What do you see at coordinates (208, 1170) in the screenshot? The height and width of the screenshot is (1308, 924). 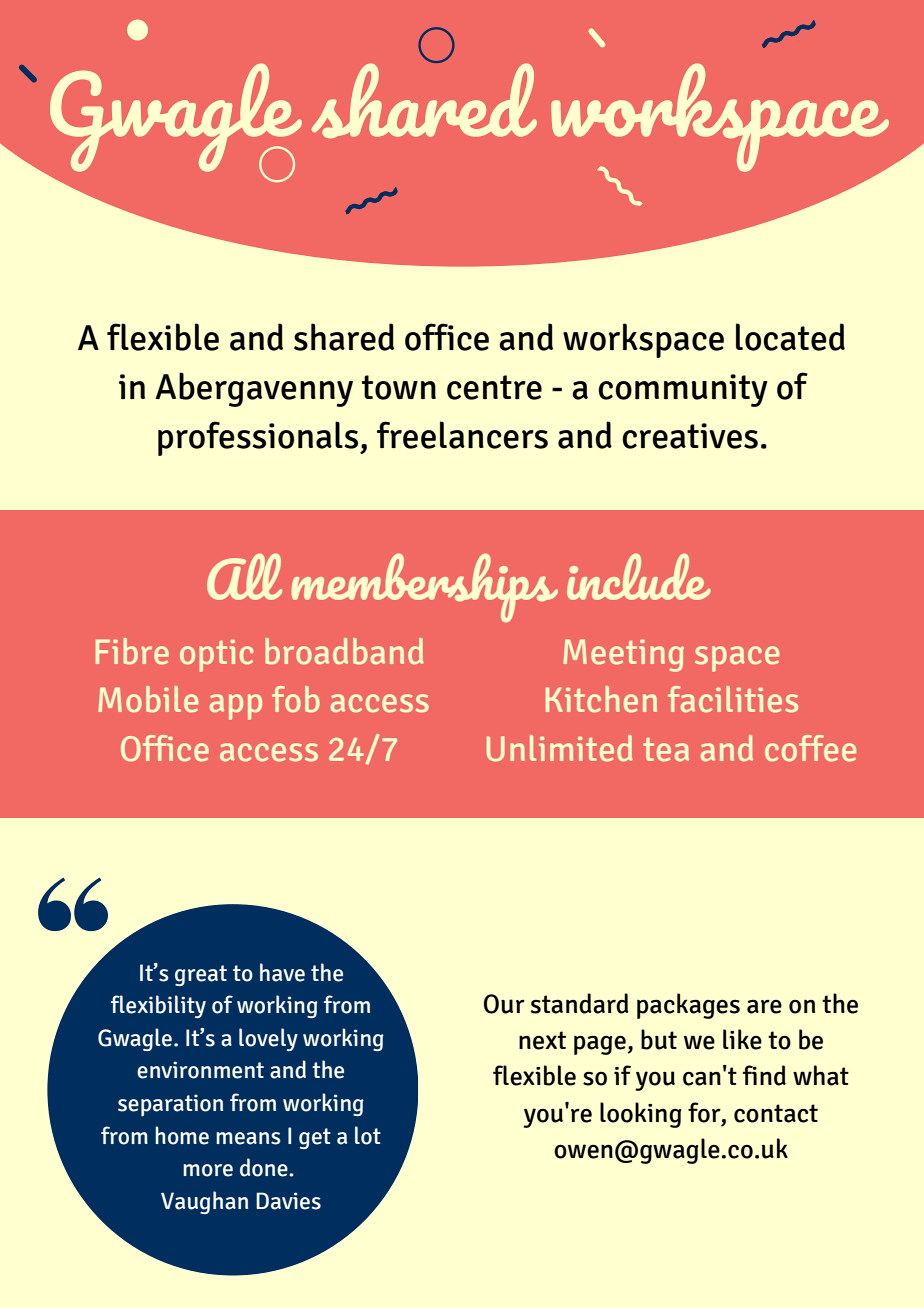 I see `more` at bounding box center [208, 1170].
